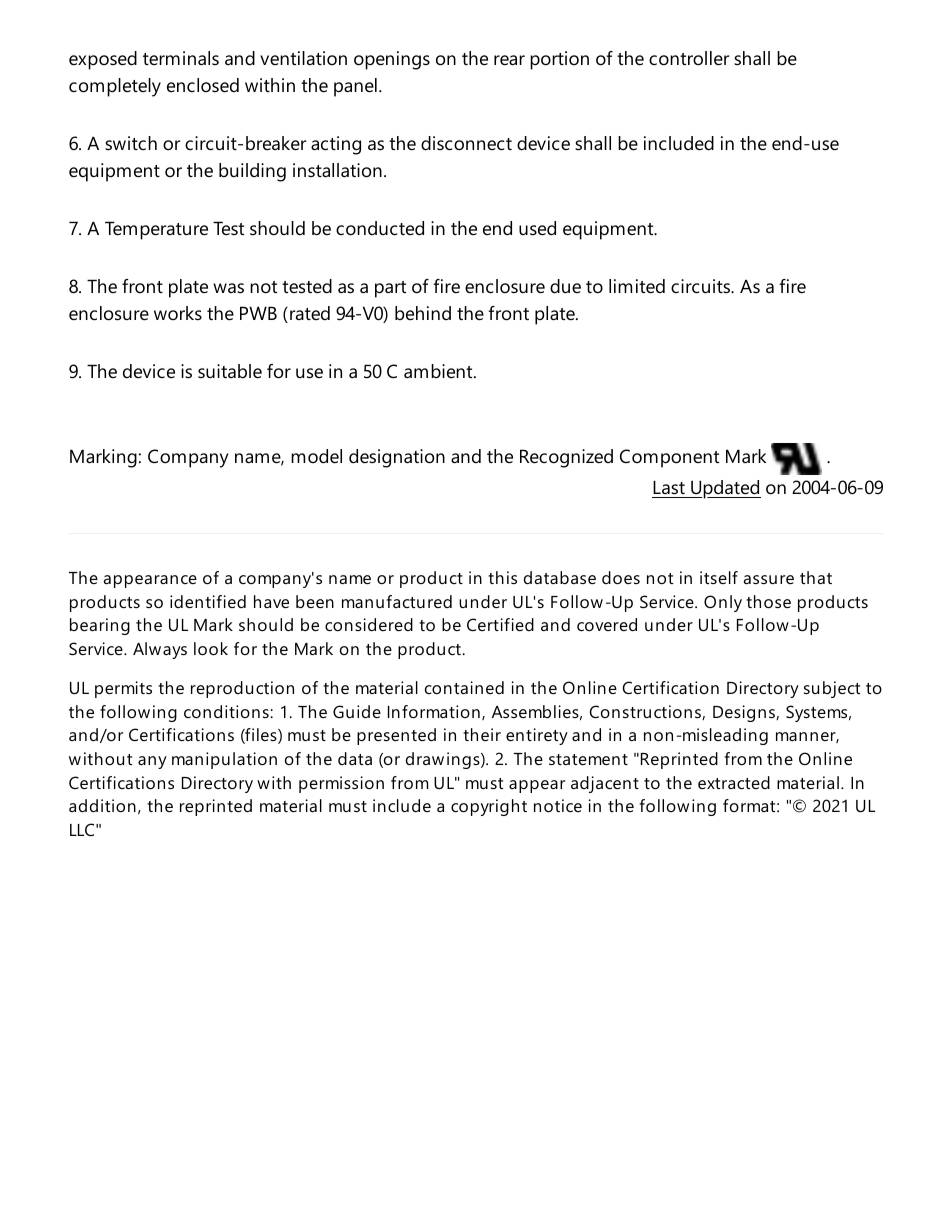  What do you see at coordinates (423, 313) in the image?
I see `behind` at bounding box center [423, 313].
